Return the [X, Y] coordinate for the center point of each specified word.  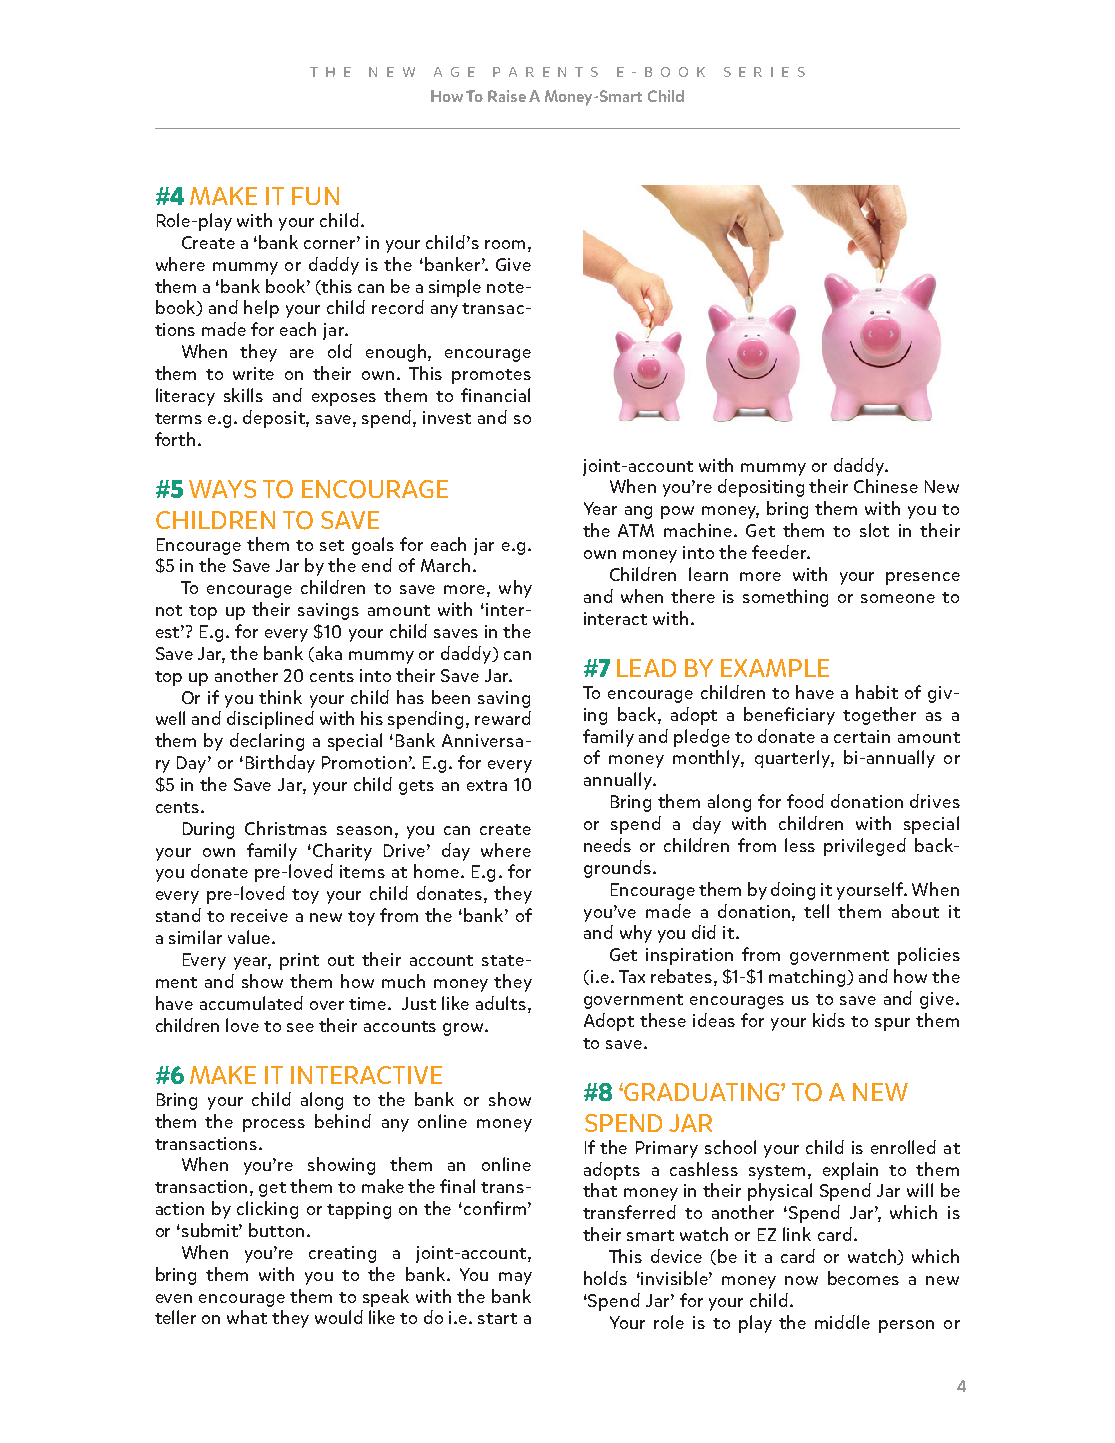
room [505, 244]
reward [503, 718]
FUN [315, 196]
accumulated [251, 1003]
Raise [507, 96]
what [247, 1317]
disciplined [270, 720]
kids [829, 1020]
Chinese [886, 486]
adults [501, 1003]
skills [243, 395]
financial [495, 395]
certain [862, 736]
